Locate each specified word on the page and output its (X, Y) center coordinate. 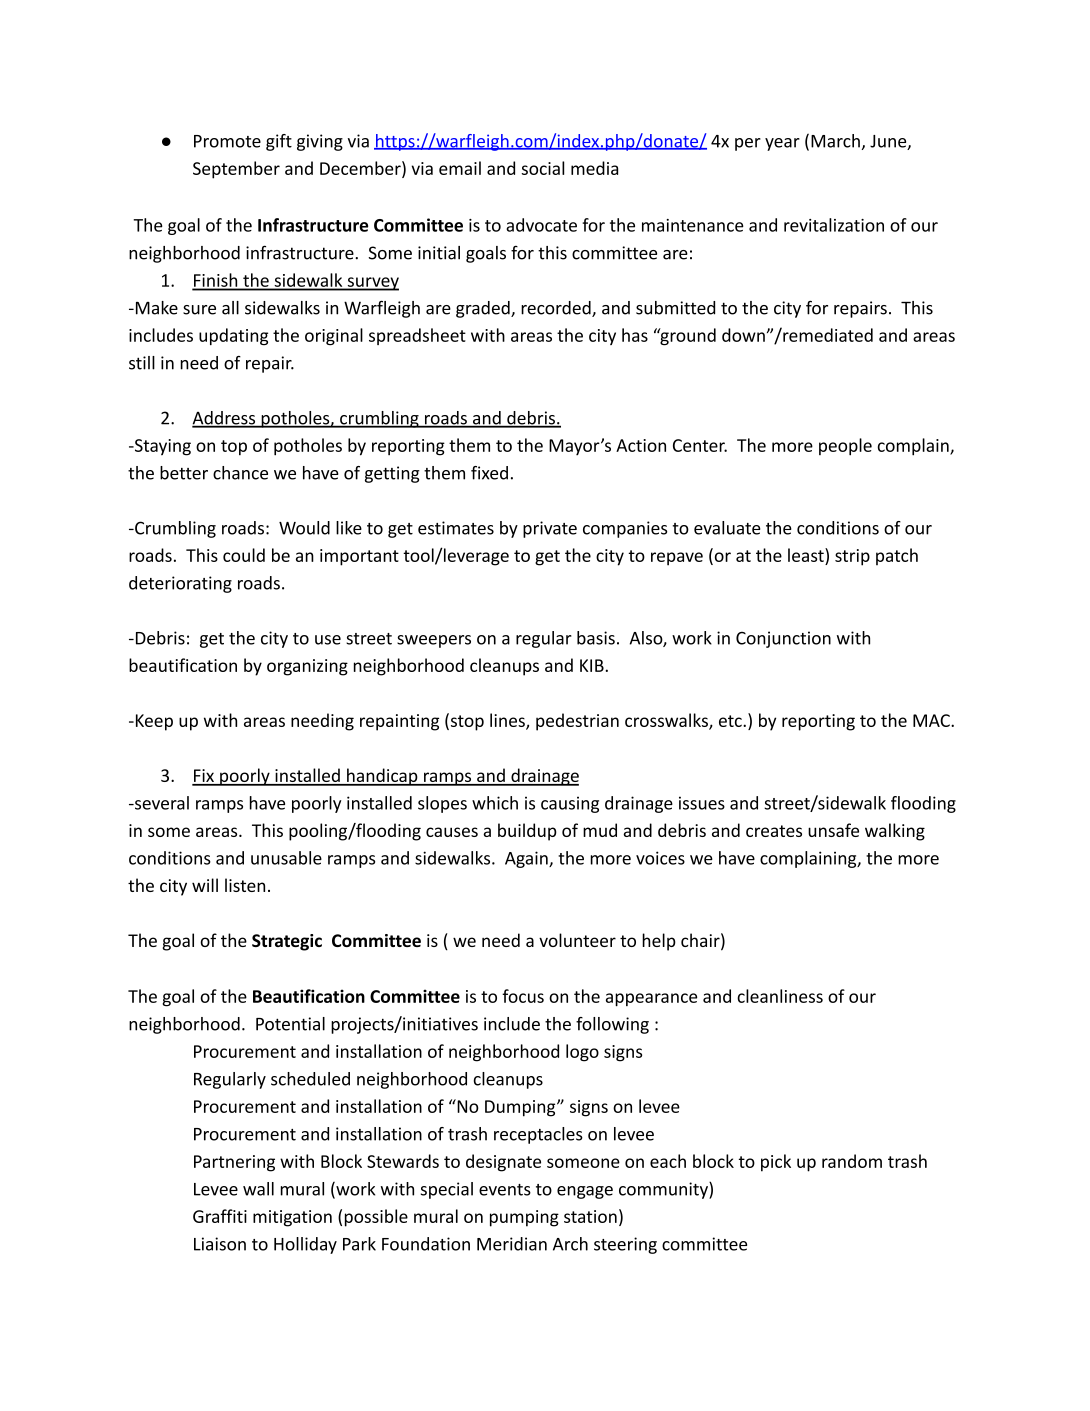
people (845, 447)
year (782, 144)
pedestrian (577, 722)
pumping (524, 1218)
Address (225, 419)
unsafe (833, 830)
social (542, 168)
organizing (307, 667)
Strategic (287, 942)
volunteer (577, 940)
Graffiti (220, 1216)
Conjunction (783, 639)
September (236, 170)
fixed (489, 473)
